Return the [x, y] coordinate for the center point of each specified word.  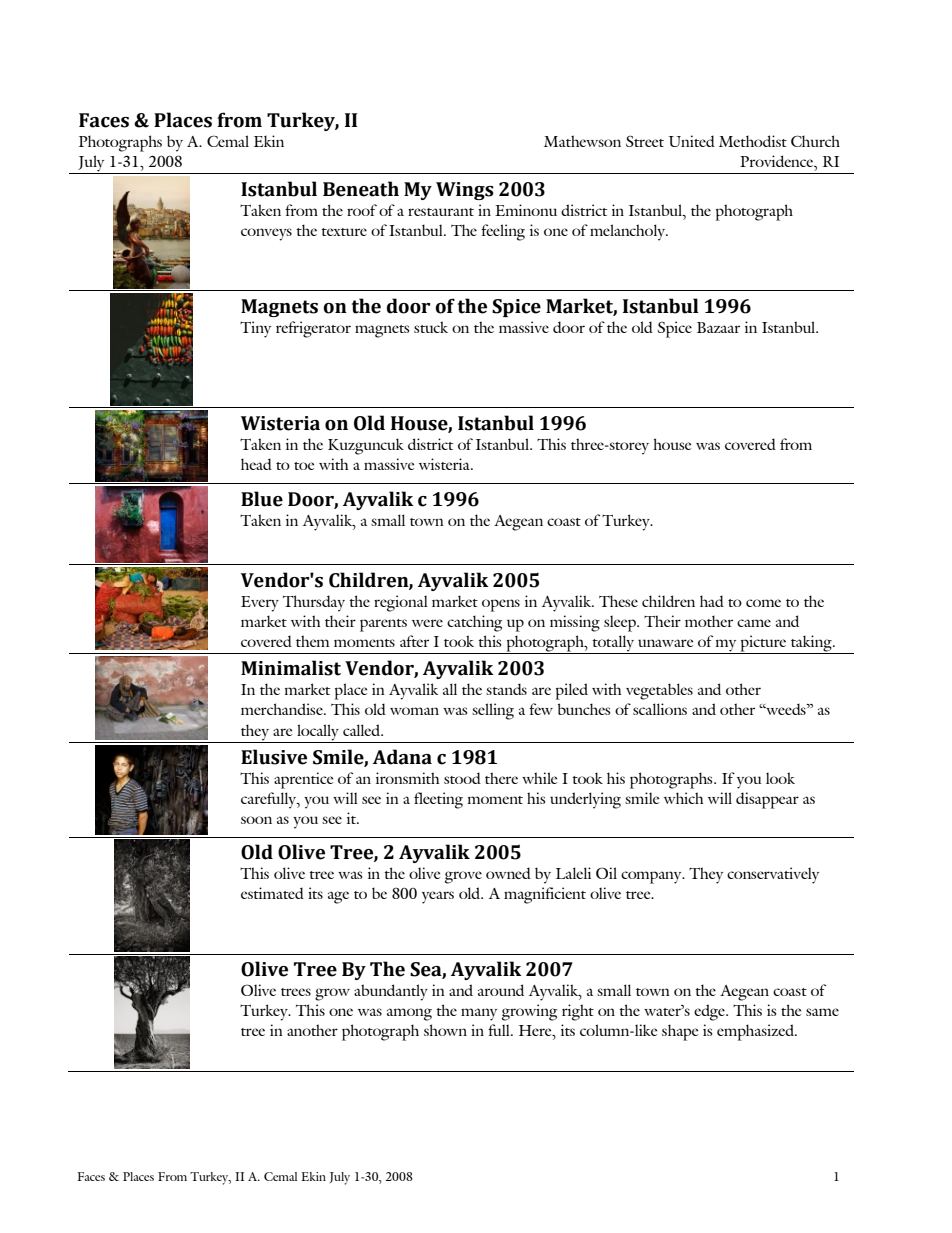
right [578, 1012]
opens [501, 605]
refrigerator [313, 329]
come [763, 603]
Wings [465, 191]
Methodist [753, 141]
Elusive [274, 757]
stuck [431, 327]
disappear [767, 800]
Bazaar [718, 327]
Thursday [314, 603]
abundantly [391, 992]
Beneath [361, 189]
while [539, 778]
